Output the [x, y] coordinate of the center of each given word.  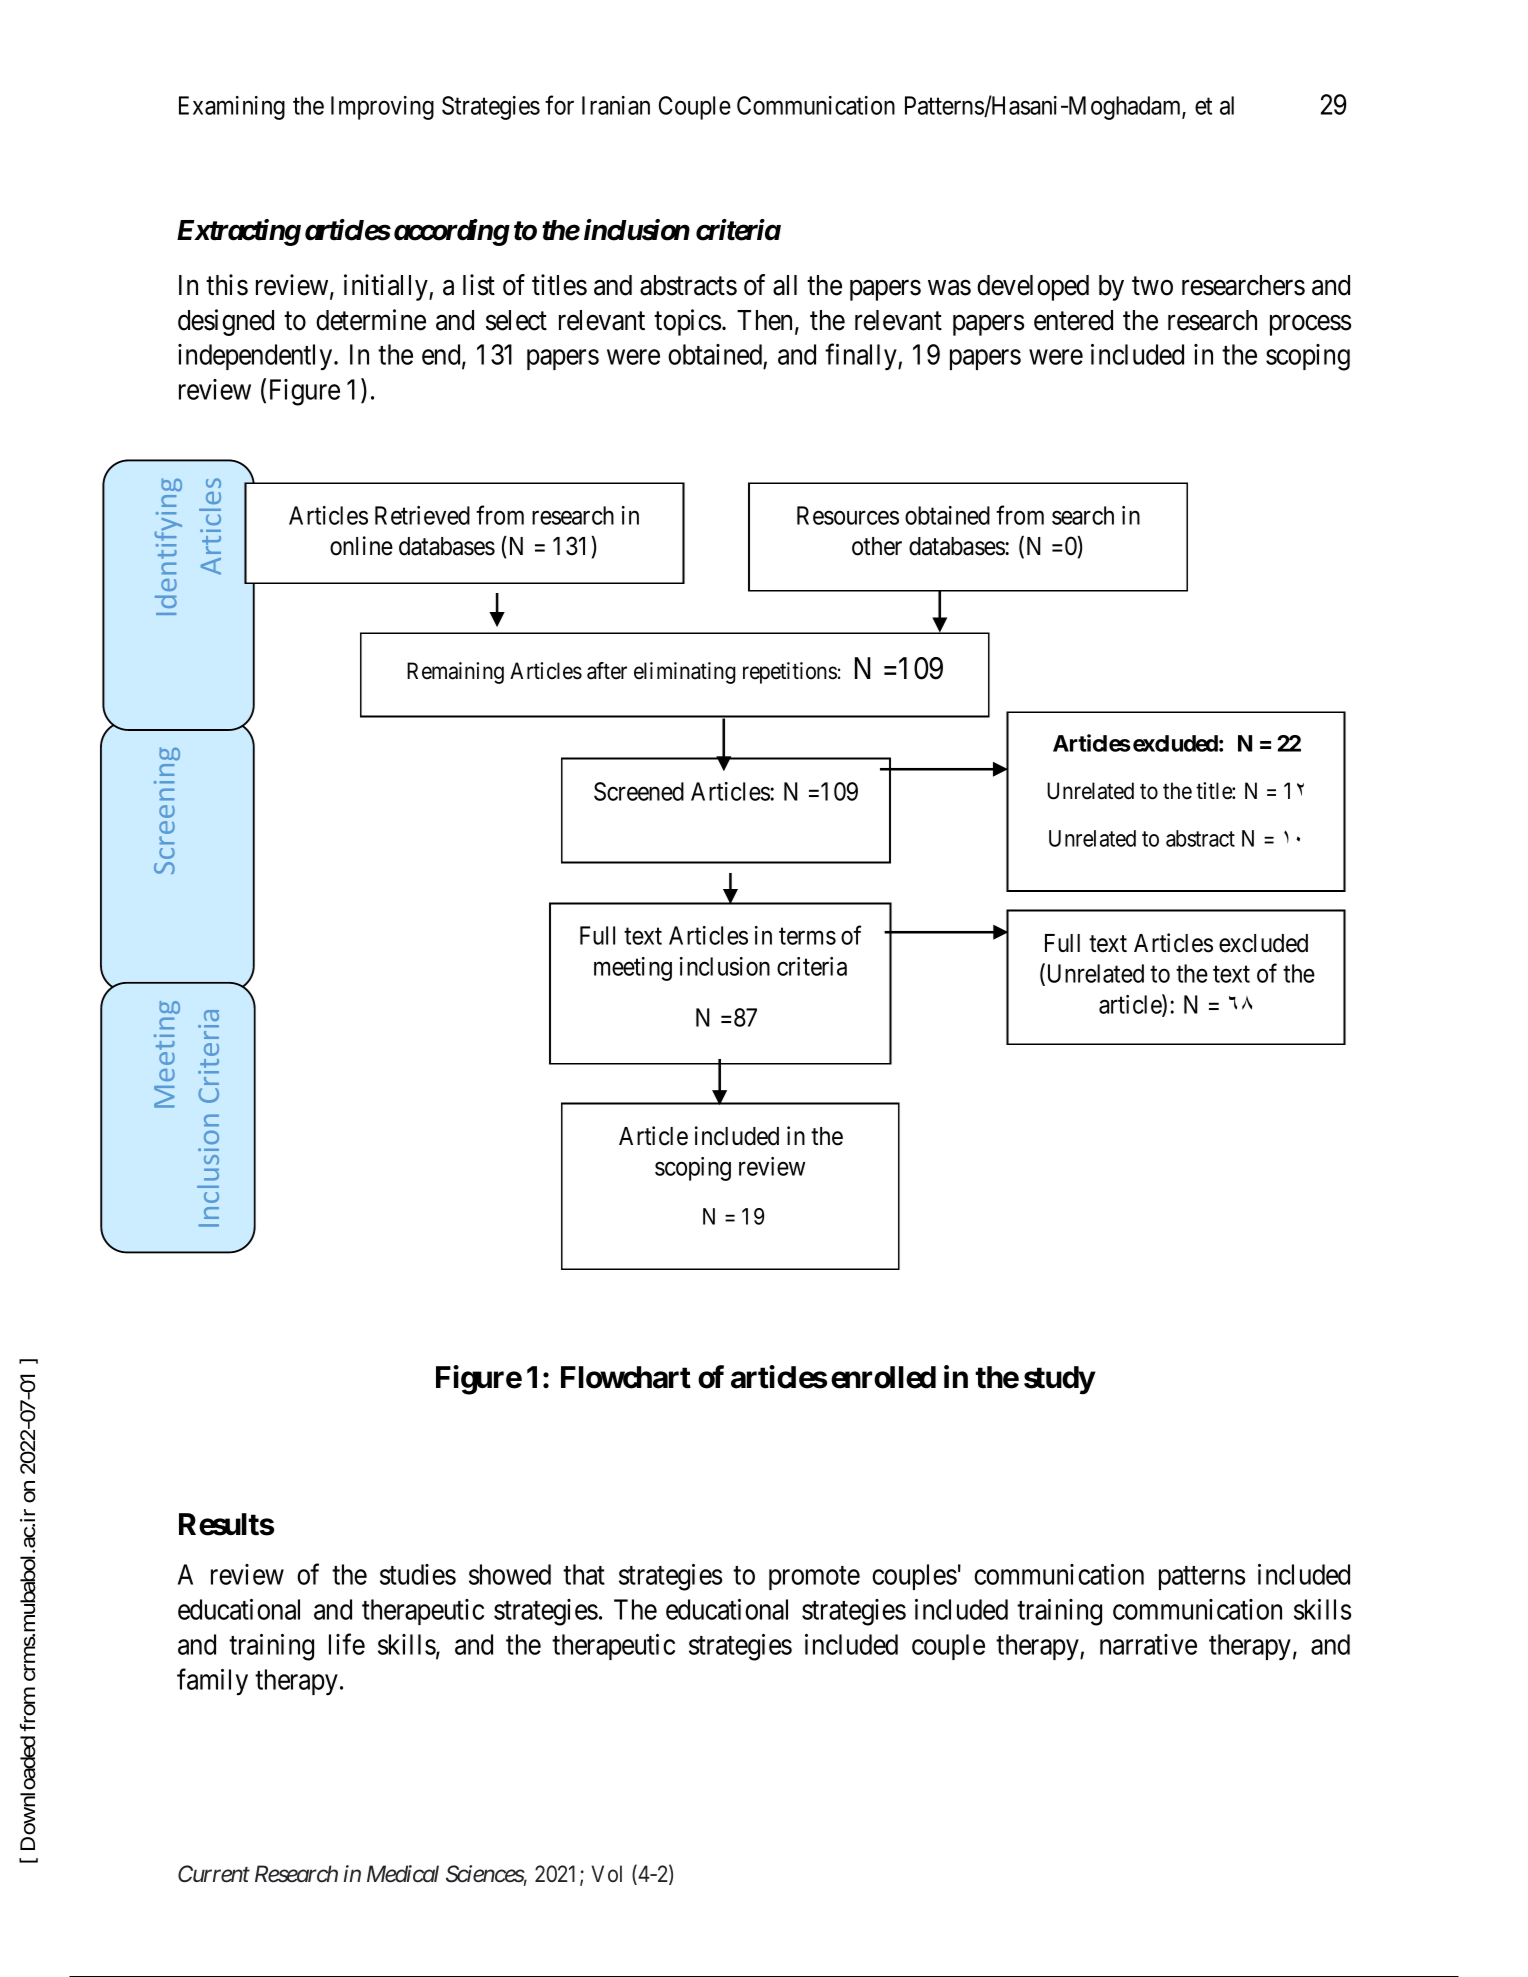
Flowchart [626, 1377]
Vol [607, 1873]
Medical [403, 1874]
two [1152, 286]
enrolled [883, 1377]
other [877, 546]
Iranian [616, 105]
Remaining [455, 673]
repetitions [790, 673]
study [1059, 1380]
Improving [382, 108]
